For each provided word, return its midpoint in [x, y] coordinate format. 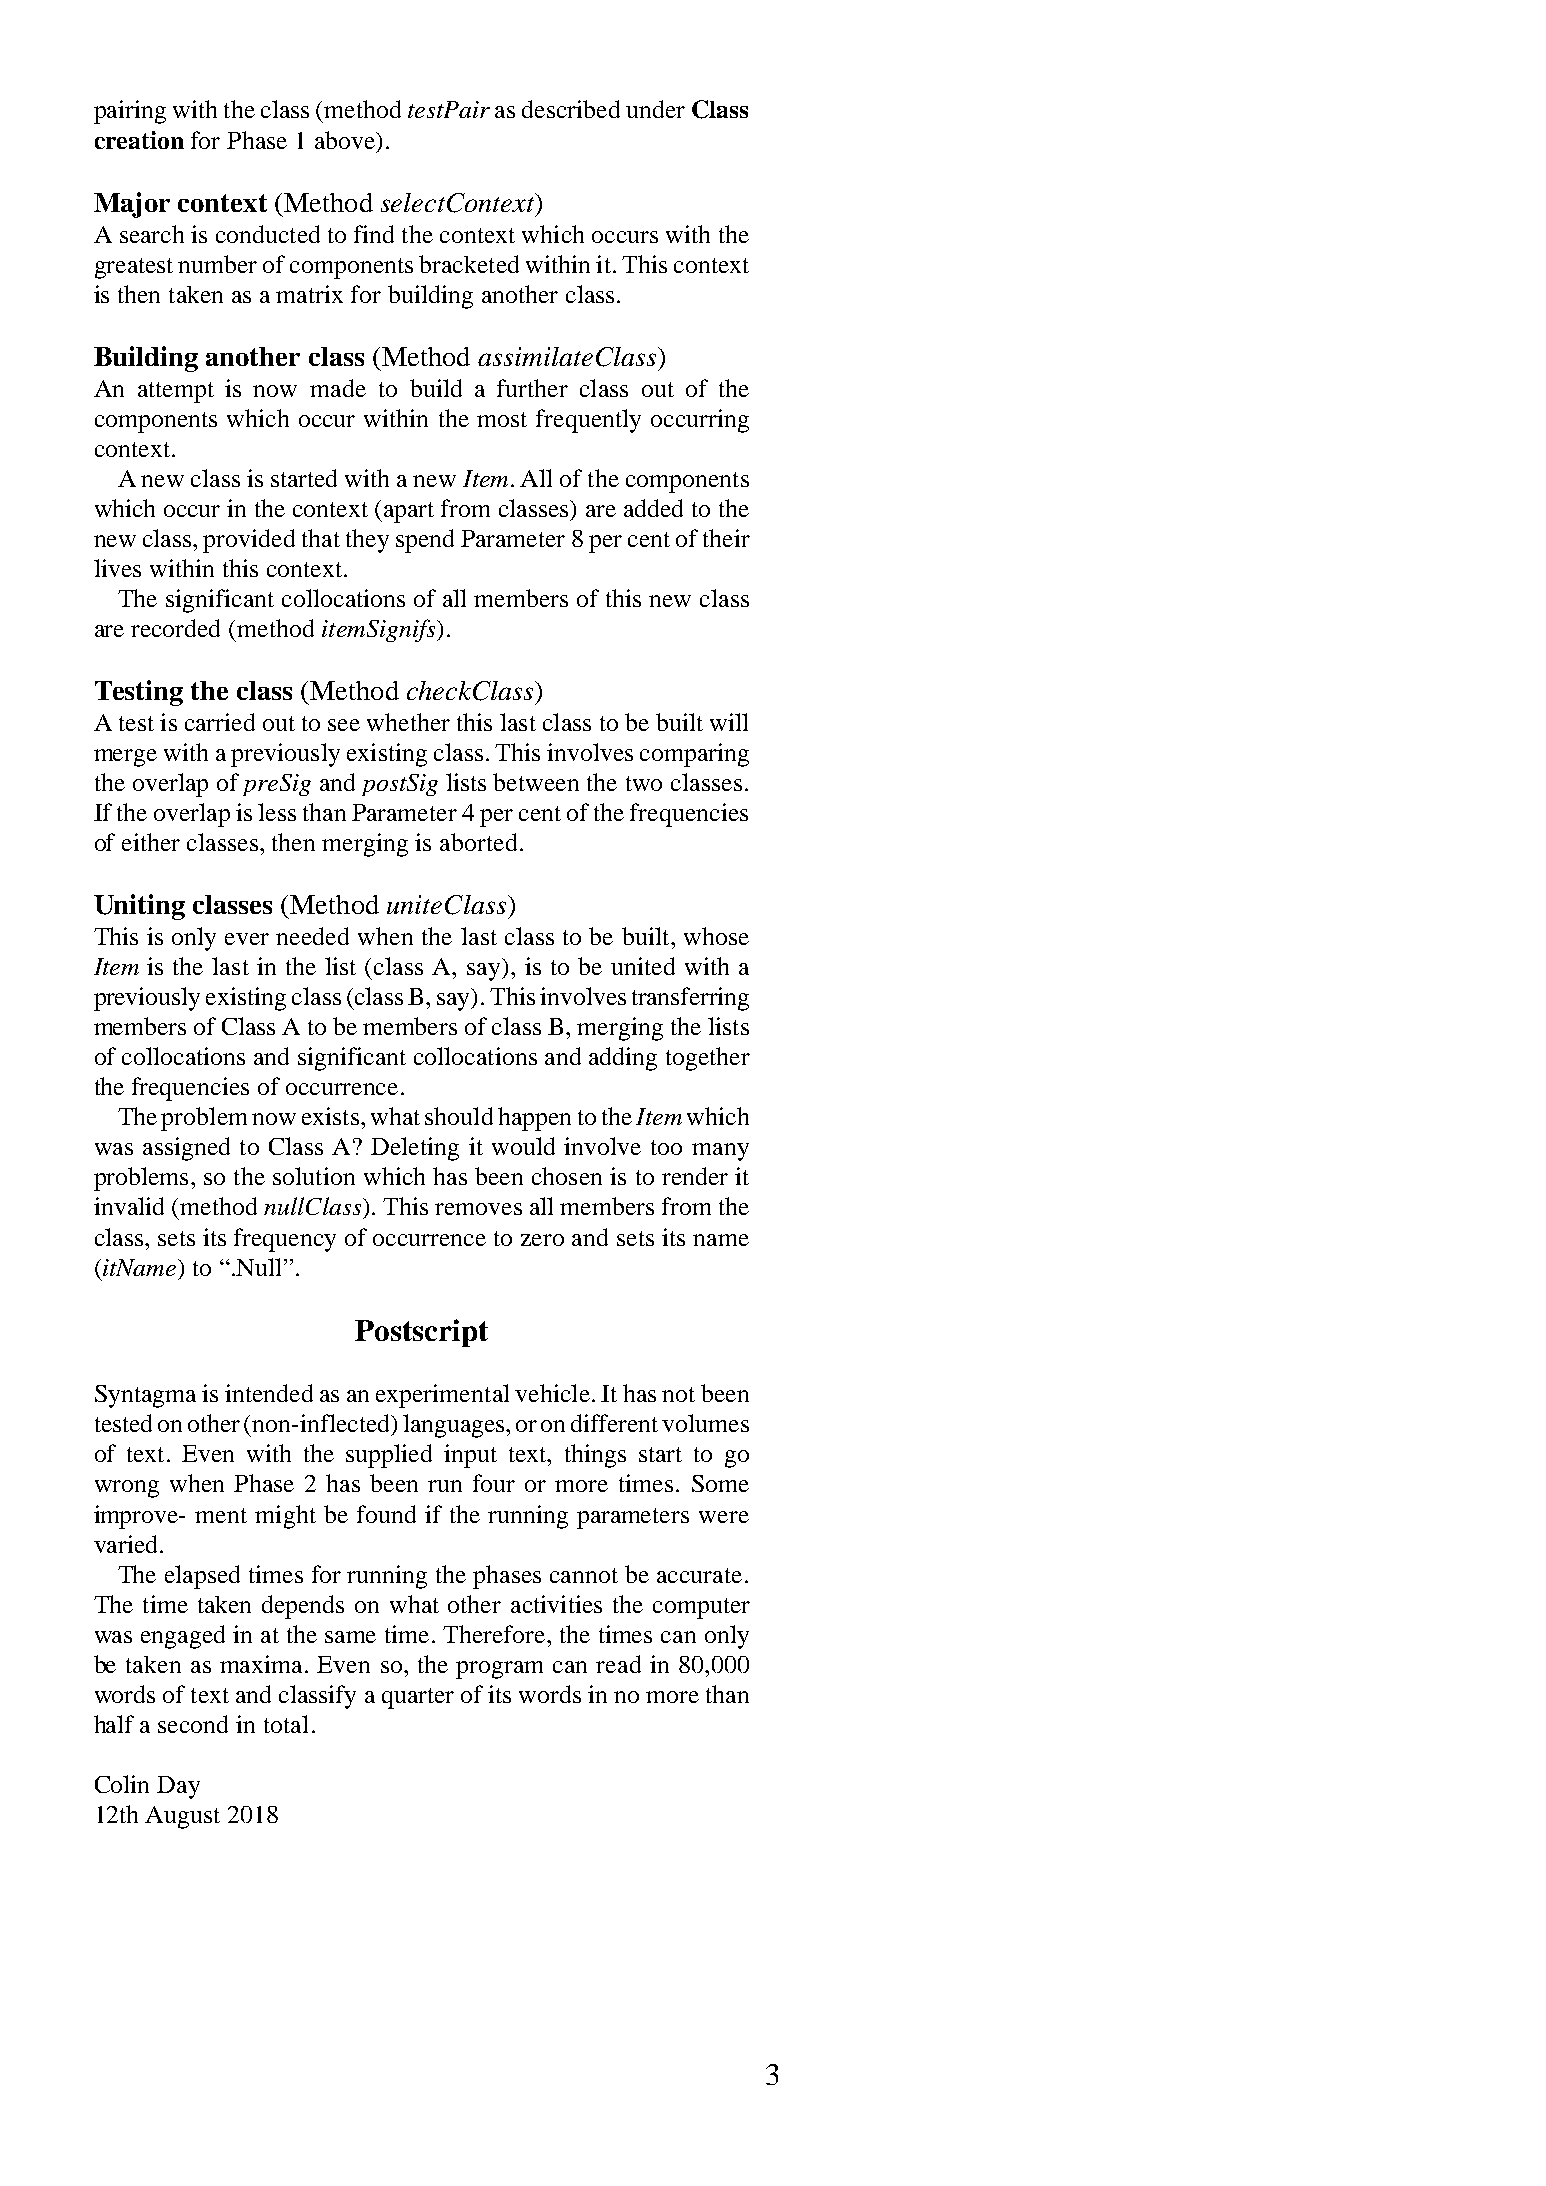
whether [408, 722]
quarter [418, 1698]
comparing [694, 755]
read [618, 1664]
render [695, 1176]
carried [220, 722]
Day [178, 1787]
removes [478, 1209]
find [374, 234]
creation [139, 140]
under [655, 109]
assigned [186, 1149]
